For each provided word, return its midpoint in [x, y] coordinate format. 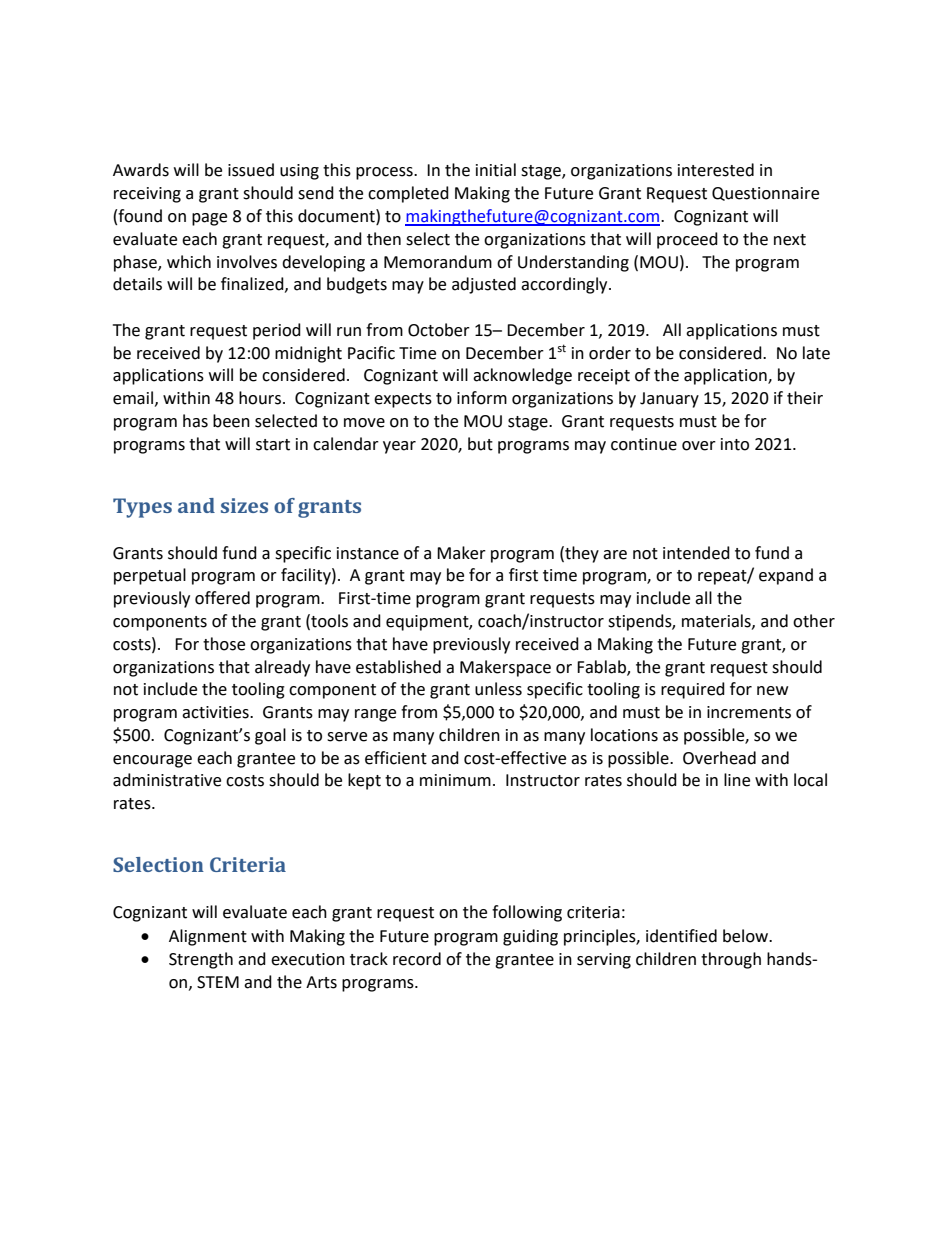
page [209, 219]
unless [498, 689]
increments [749, 712]
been [231, 421]
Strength [201, 960]
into [735, 444]
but [480, 444]
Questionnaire [765, 194]
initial [496, 170]
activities [216, 712]
